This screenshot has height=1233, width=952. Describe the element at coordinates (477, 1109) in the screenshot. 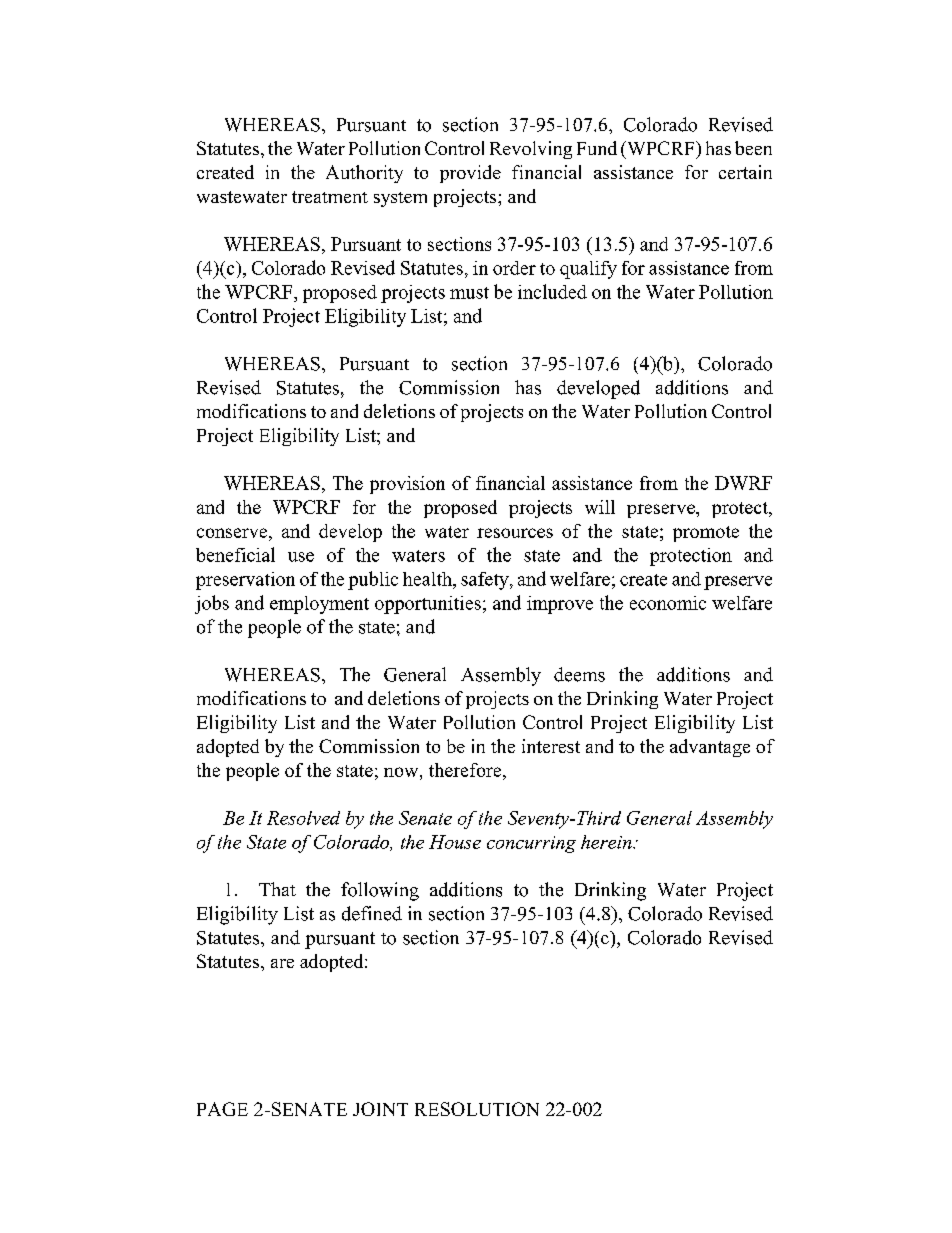

I see `RESOLUTION` at that location.
